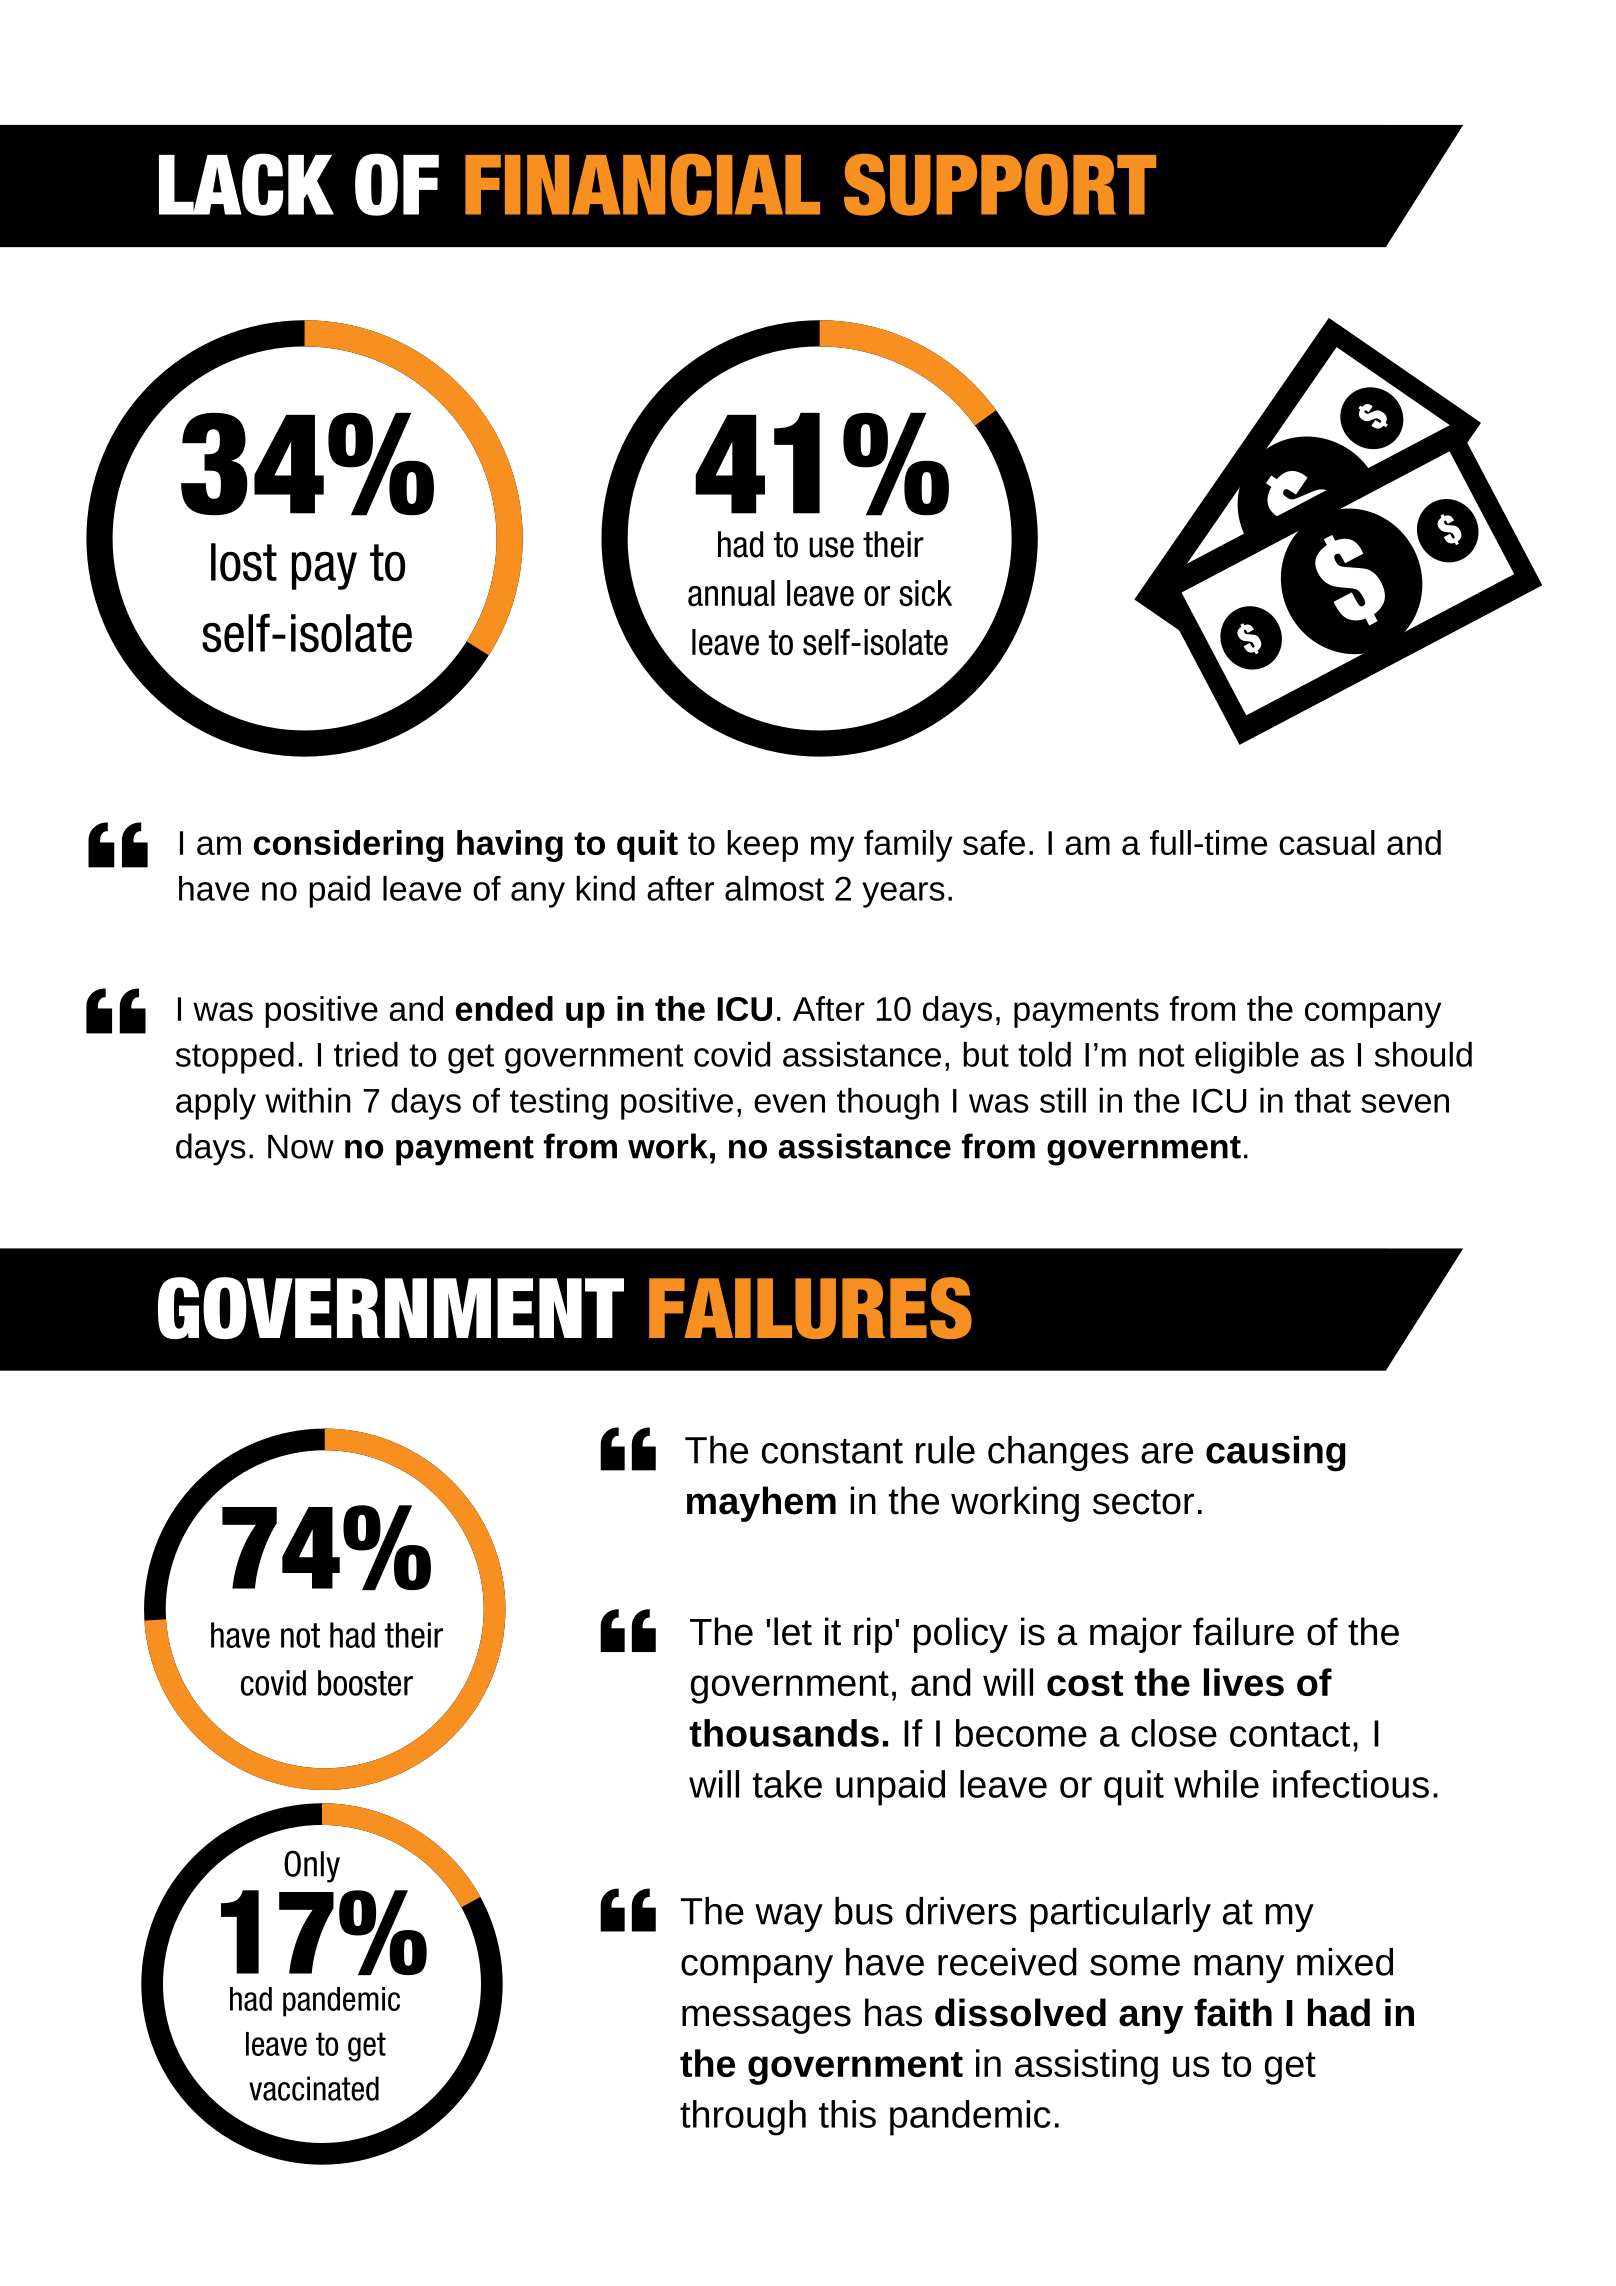 This screenshot has height=2286, width=1616. What do you see at coordinates (847, 2114) in the screenshot?
I see `this` at bounding box center [847, 2114].
